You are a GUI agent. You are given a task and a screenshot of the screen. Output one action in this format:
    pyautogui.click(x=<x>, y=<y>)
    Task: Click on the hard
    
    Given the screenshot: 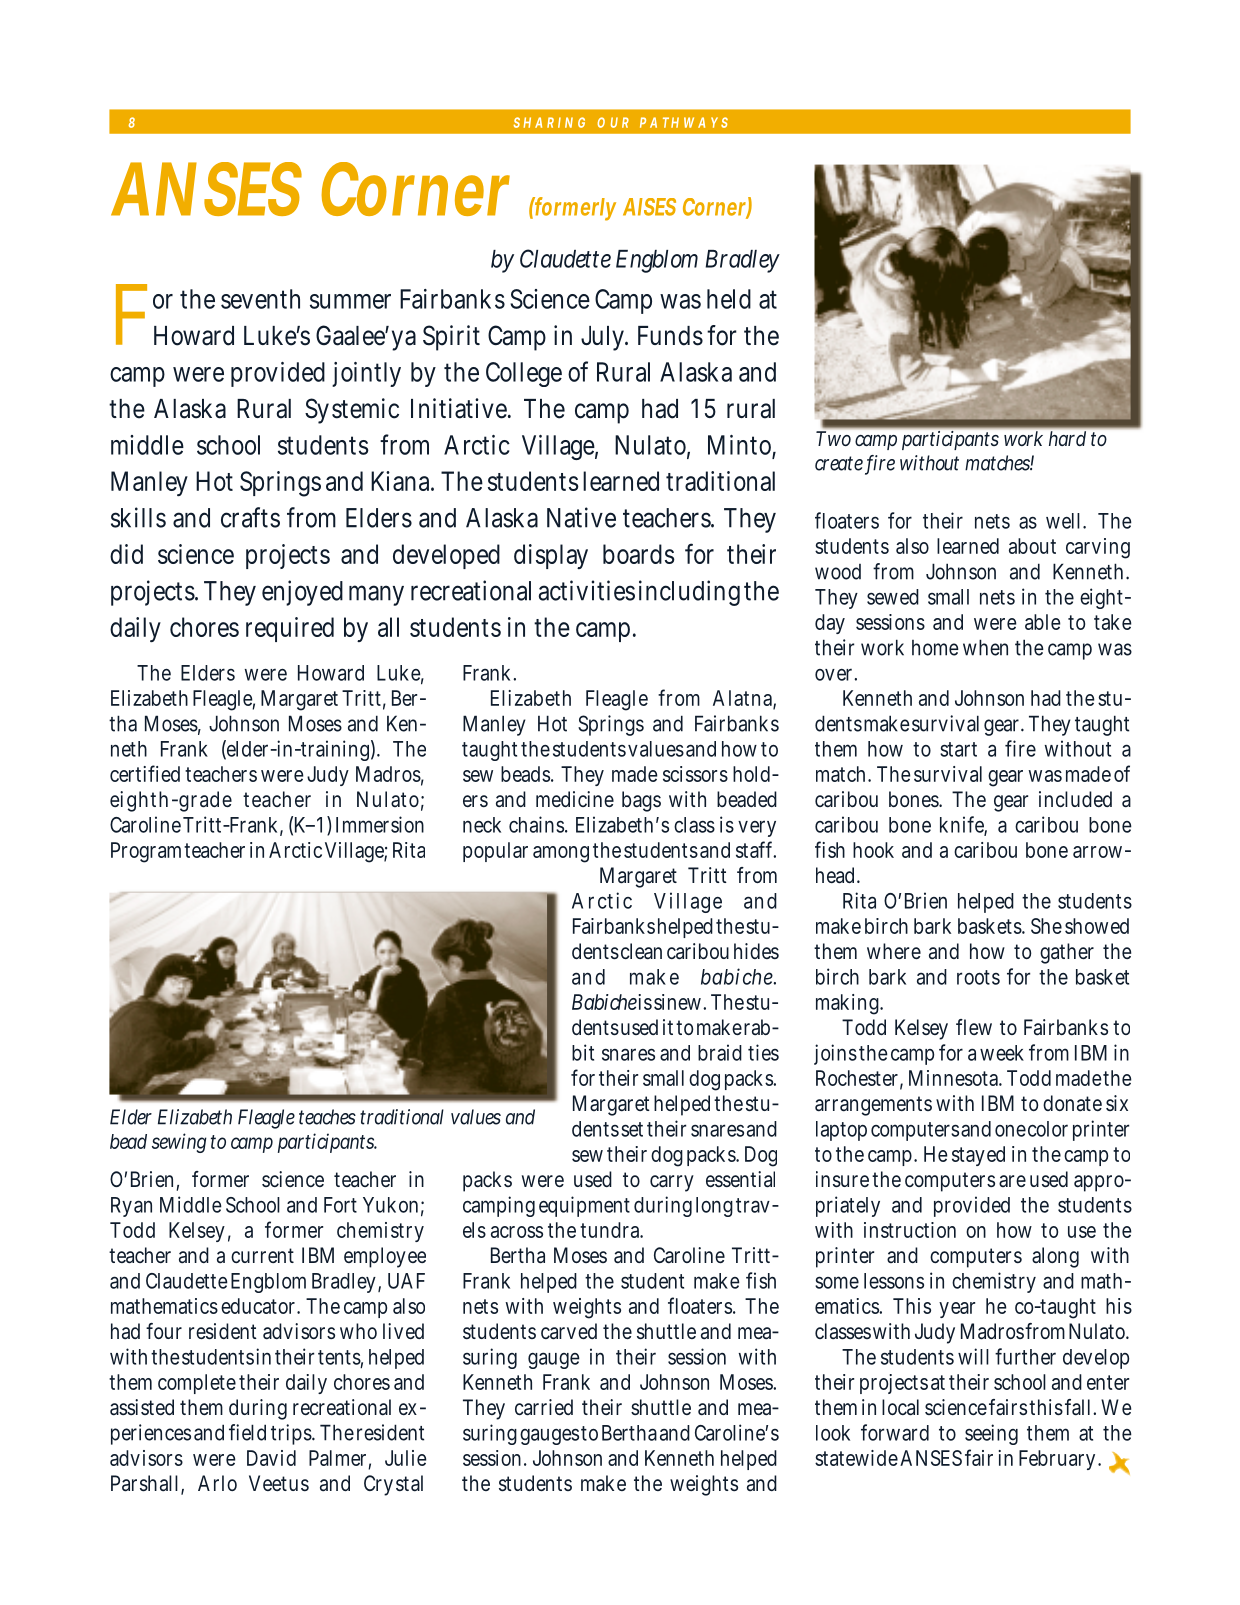 What is the action you would take?
    pyautogui.click(x=1067, y=438)
